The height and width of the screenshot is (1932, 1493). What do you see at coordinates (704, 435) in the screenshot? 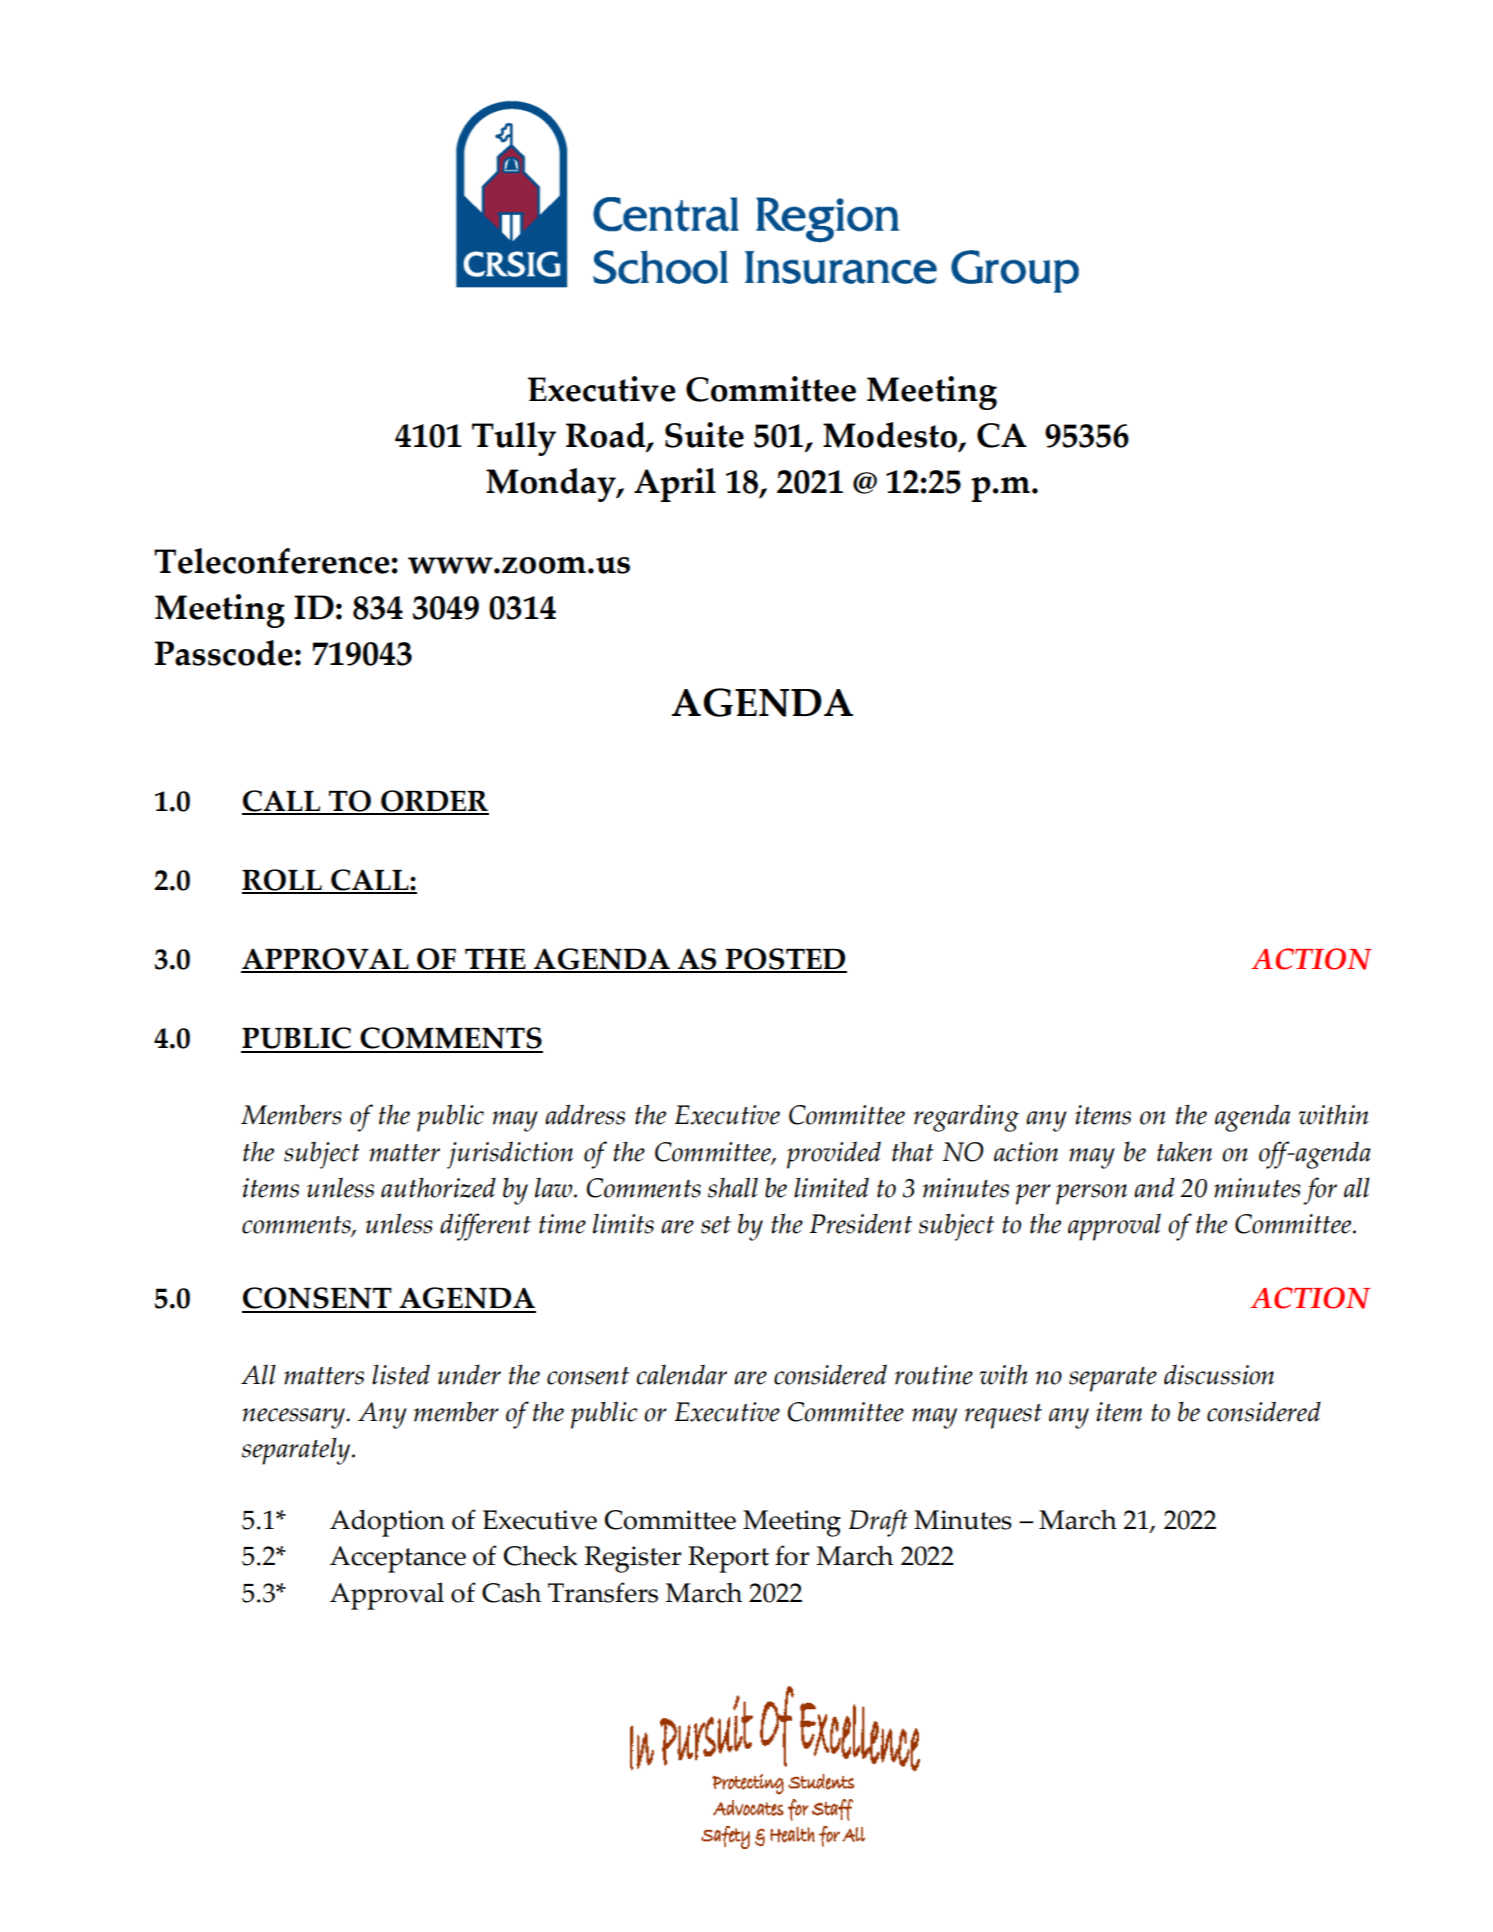
I see `Suite` at bounding box center [704, 435].
